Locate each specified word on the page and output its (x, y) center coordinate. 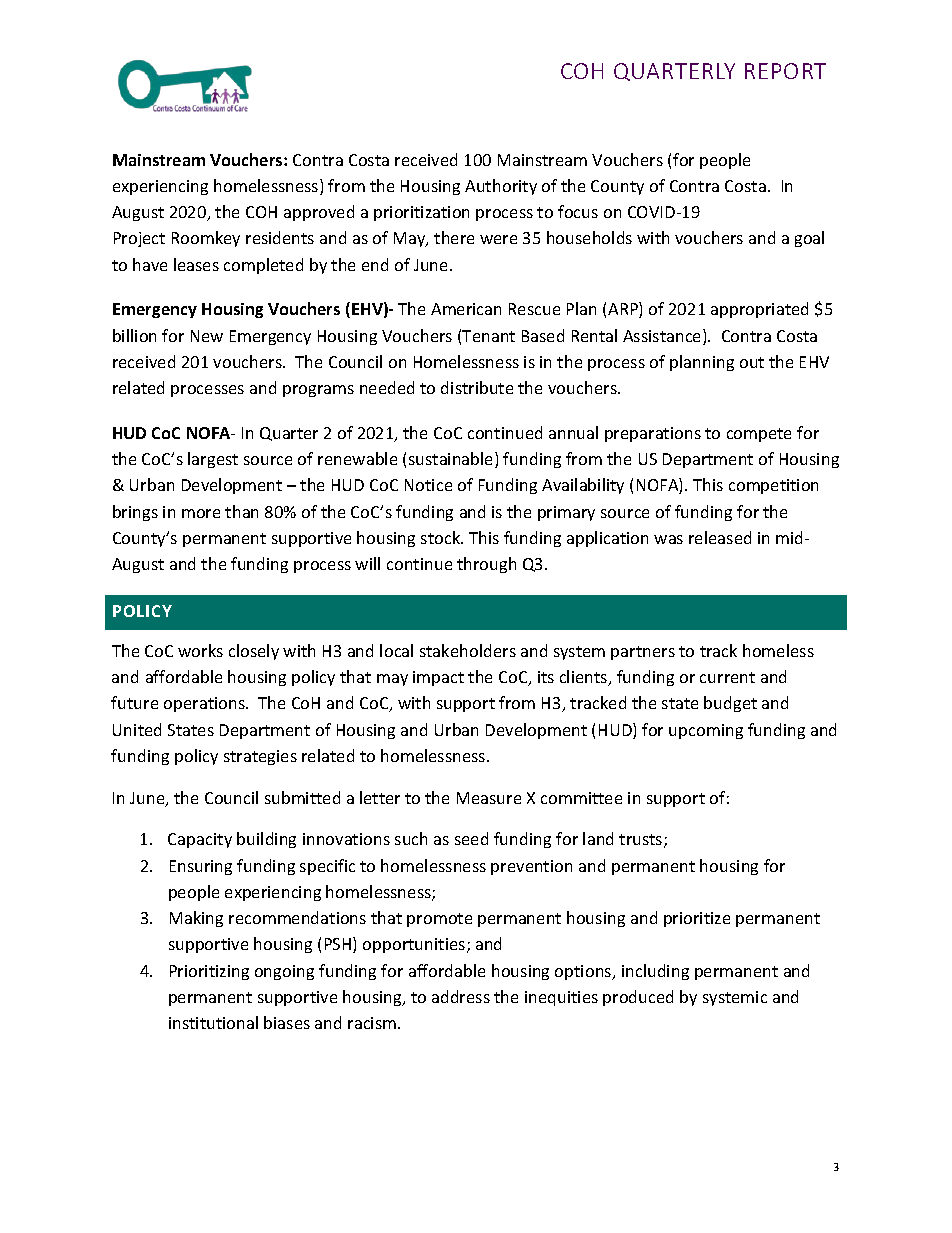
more (201, 513)
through (486, 565)
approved (319, 213)
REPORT (785, 71)
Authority (501, 187)
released (720, 537)
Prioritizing (209, 972)
